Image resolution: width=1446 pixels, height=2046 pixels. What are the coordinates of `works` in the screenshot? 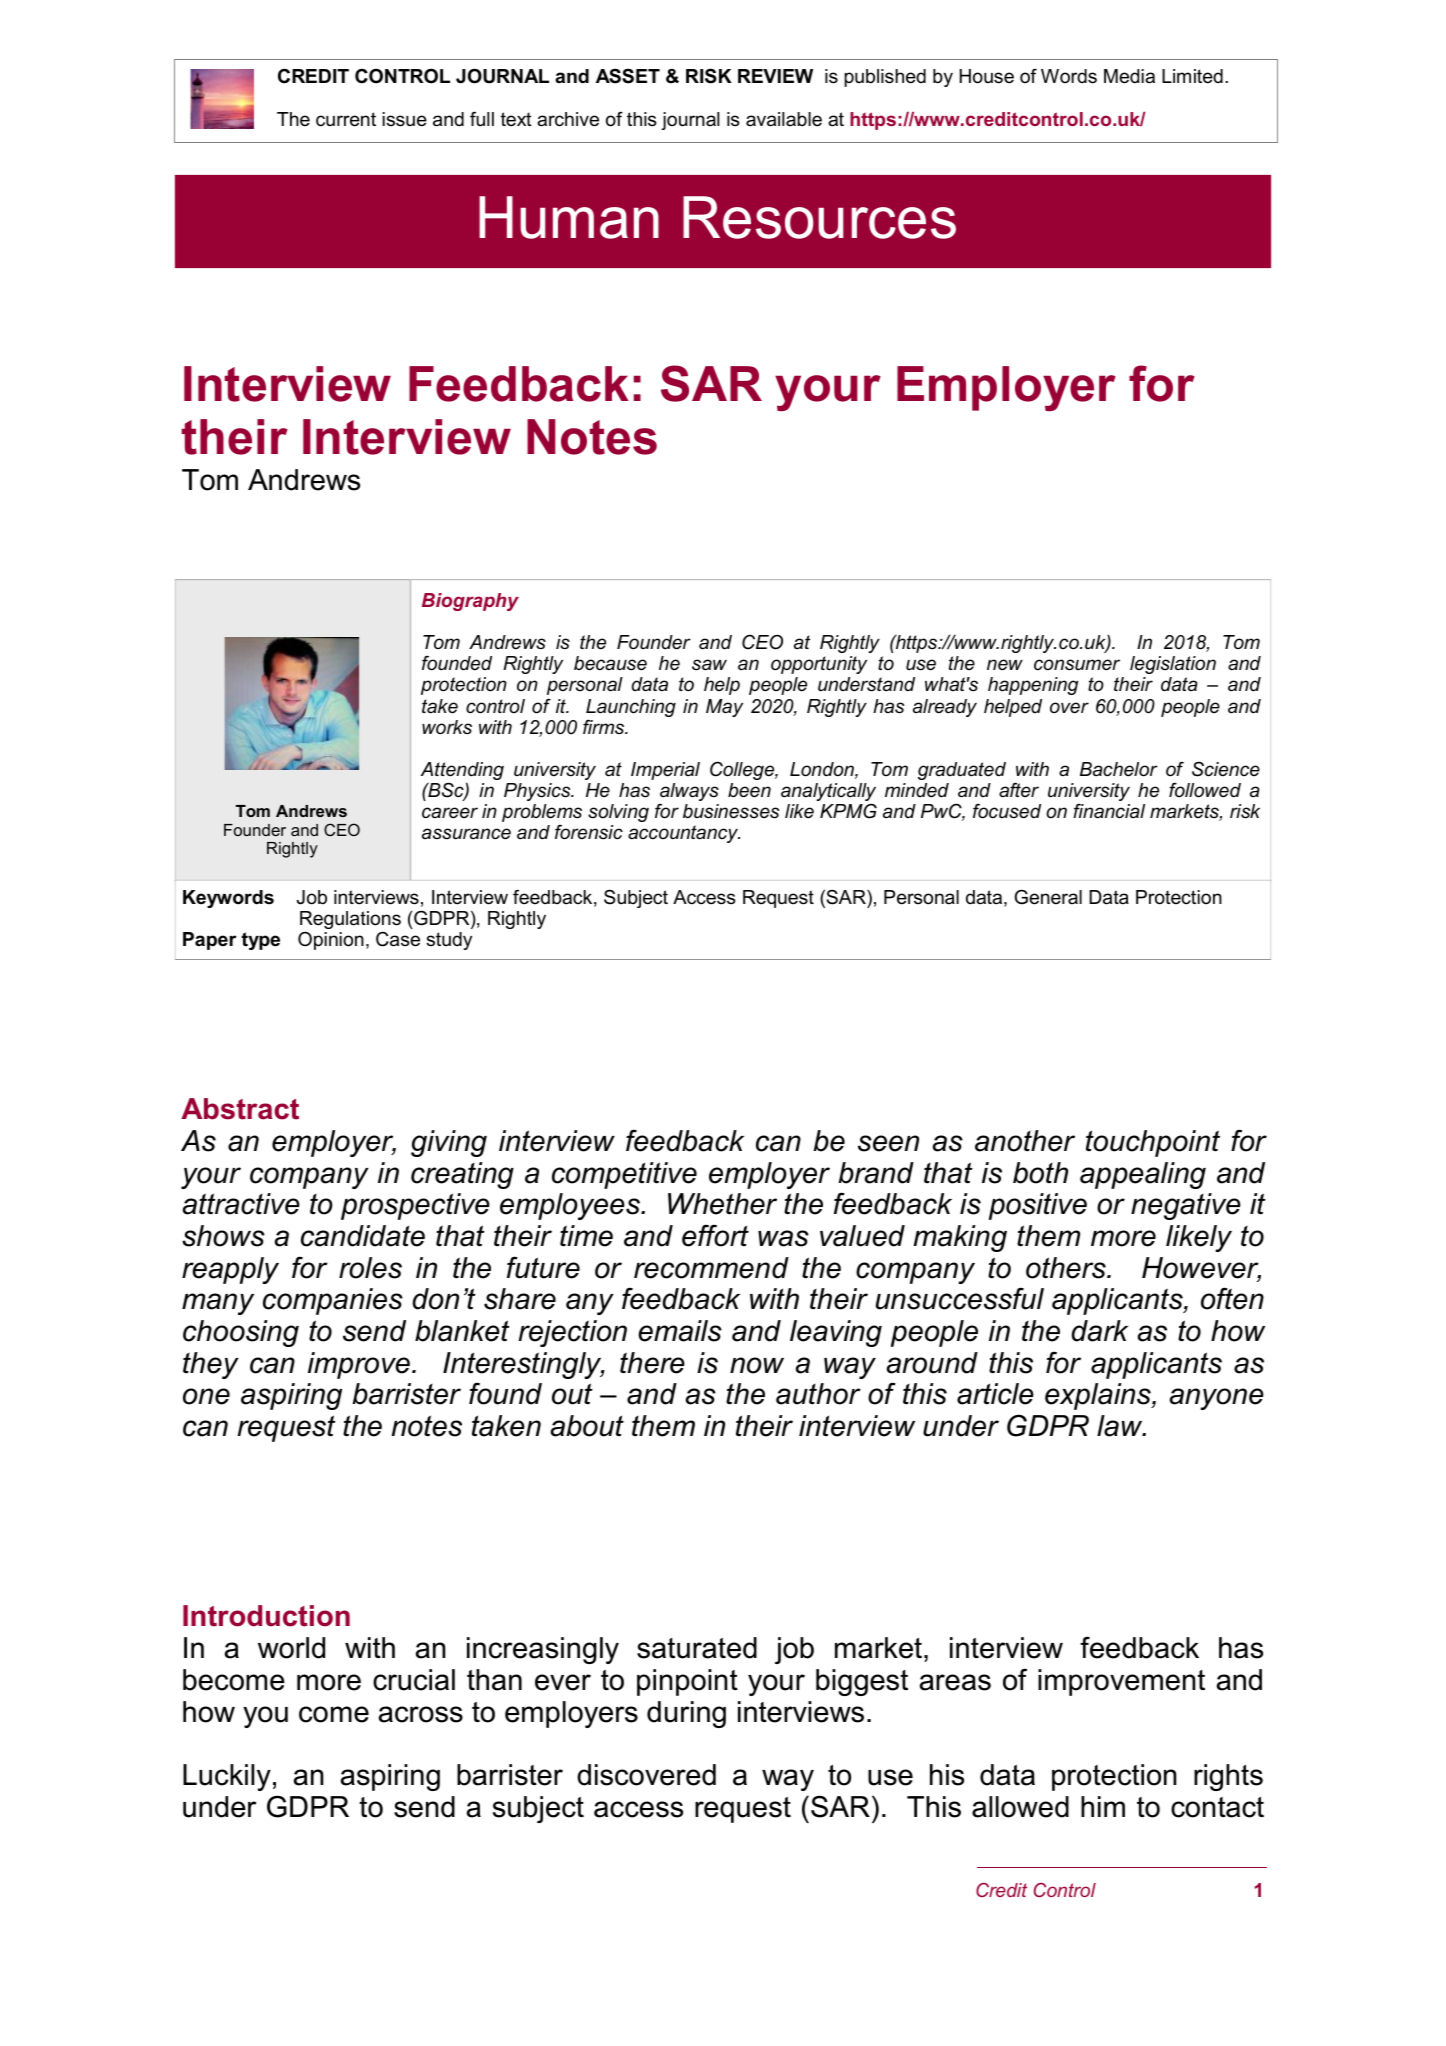 It's located at (447, 727).
